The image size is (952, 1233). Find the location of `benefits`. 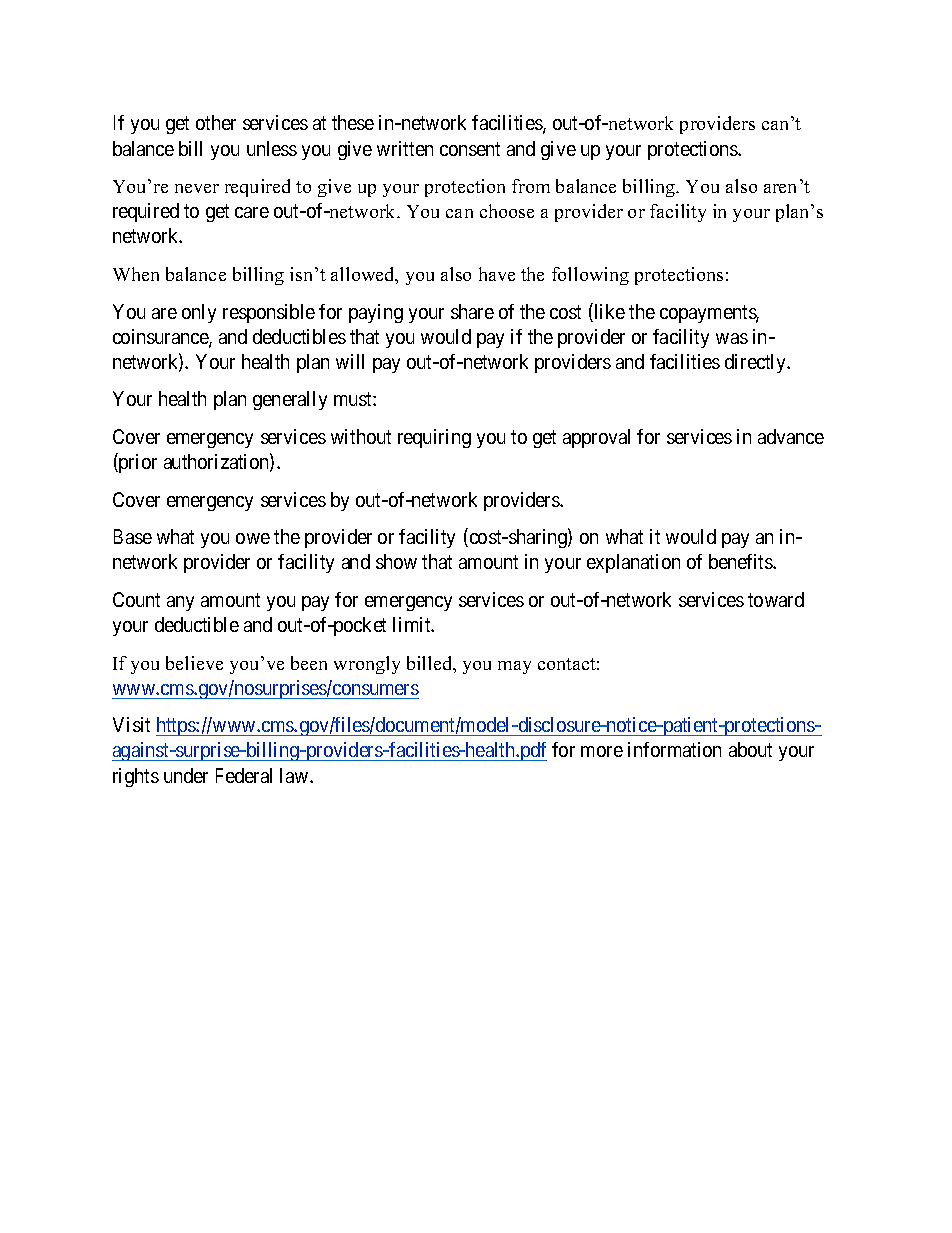

benefits is located at coordinates (741, 561).
